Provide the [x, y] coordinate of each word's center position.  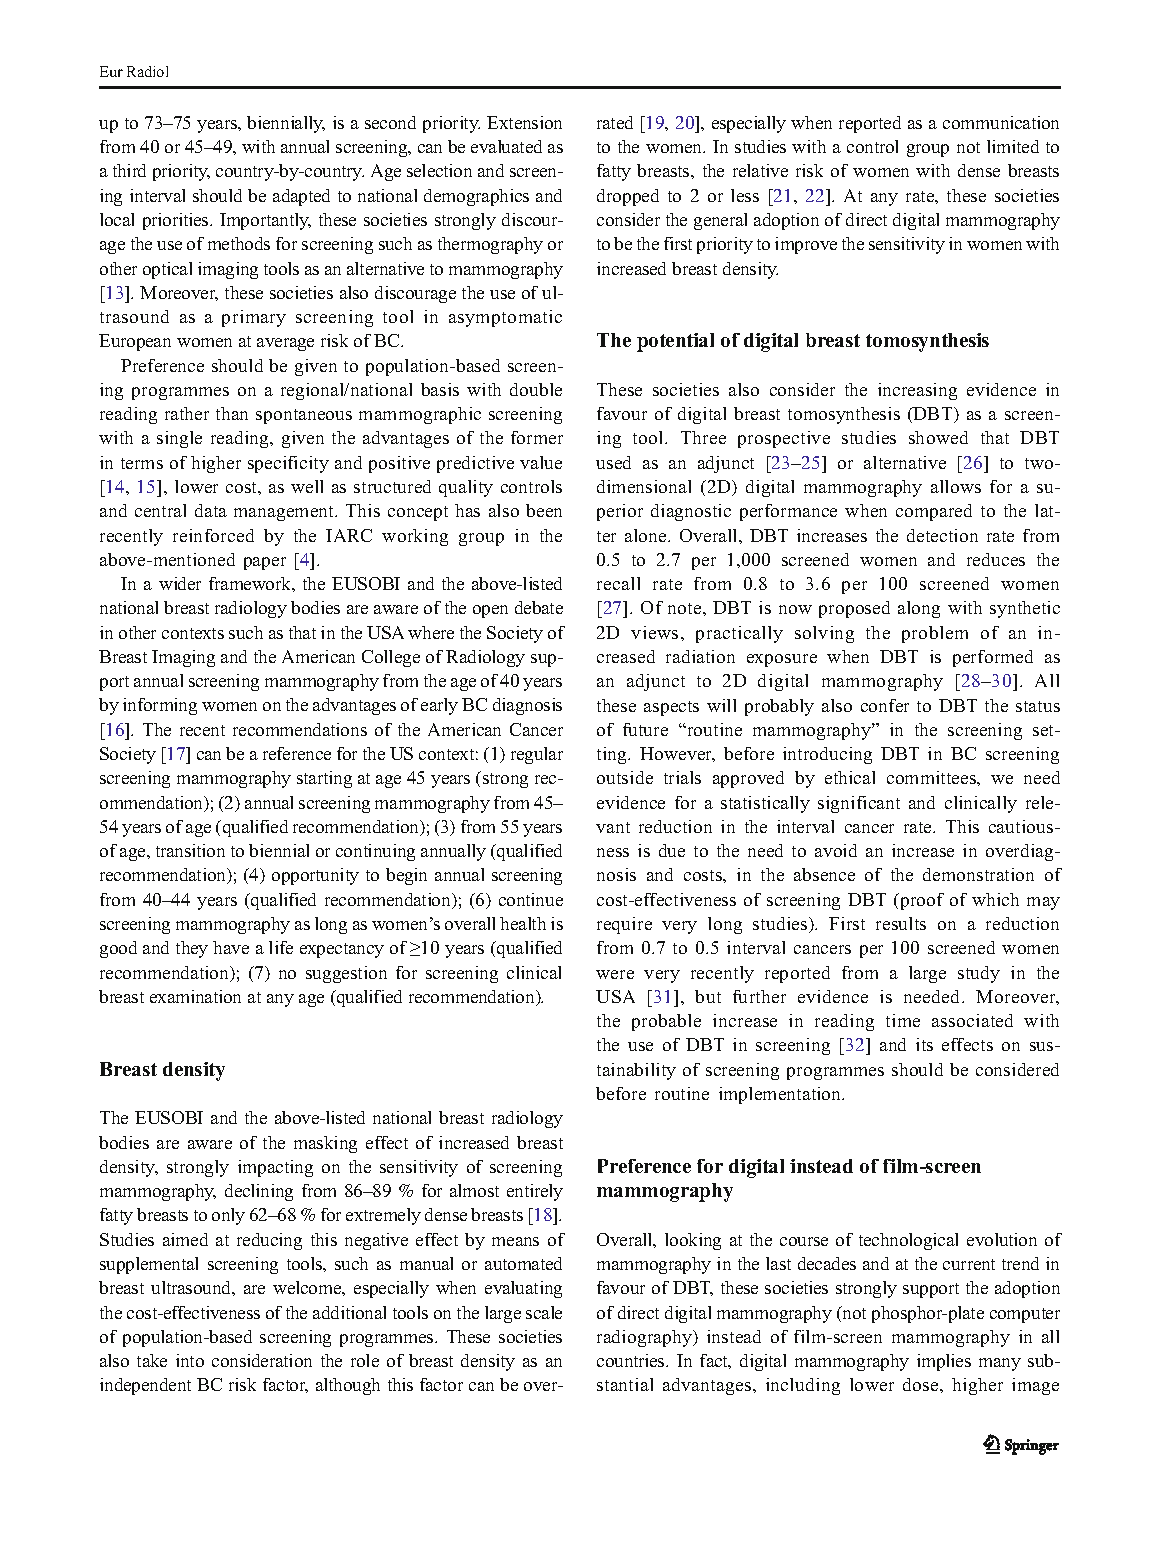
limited [1013, 146]
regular [537, 755]
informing [160, 706]
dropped [628, 197]
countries [632, 1360]
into [190, 1360]
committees [932, 777]
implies [944, 1362]
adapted [301, 197]
